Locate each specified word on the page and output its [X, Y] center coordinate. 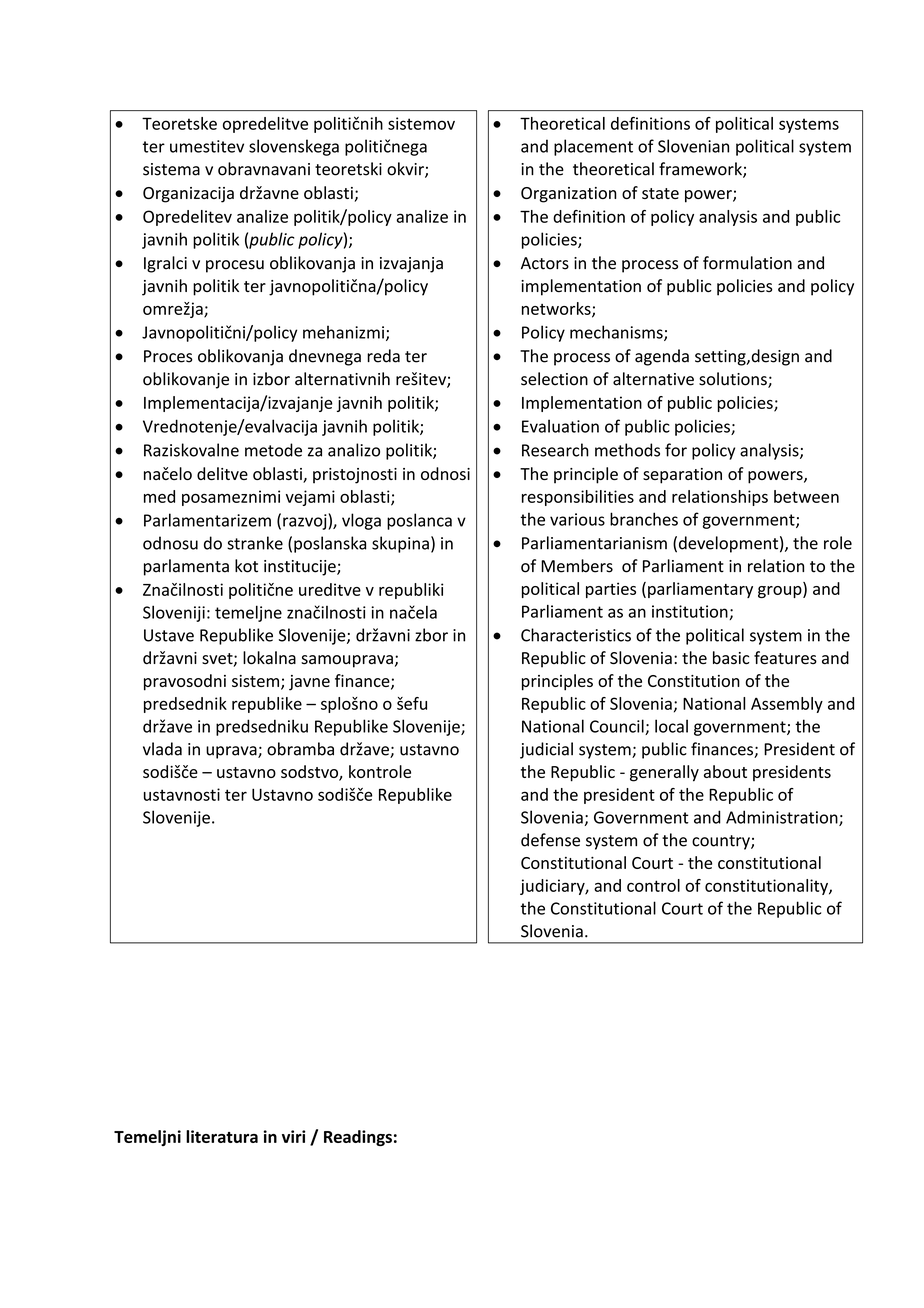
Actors [545, 263]
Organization [569, 195]
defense [550, 840]
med [159, 496]
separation [682, 476]
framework [701, 170]
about [725, 771]
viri [293, 1136]
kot [246, 566]
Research [555, 450]
